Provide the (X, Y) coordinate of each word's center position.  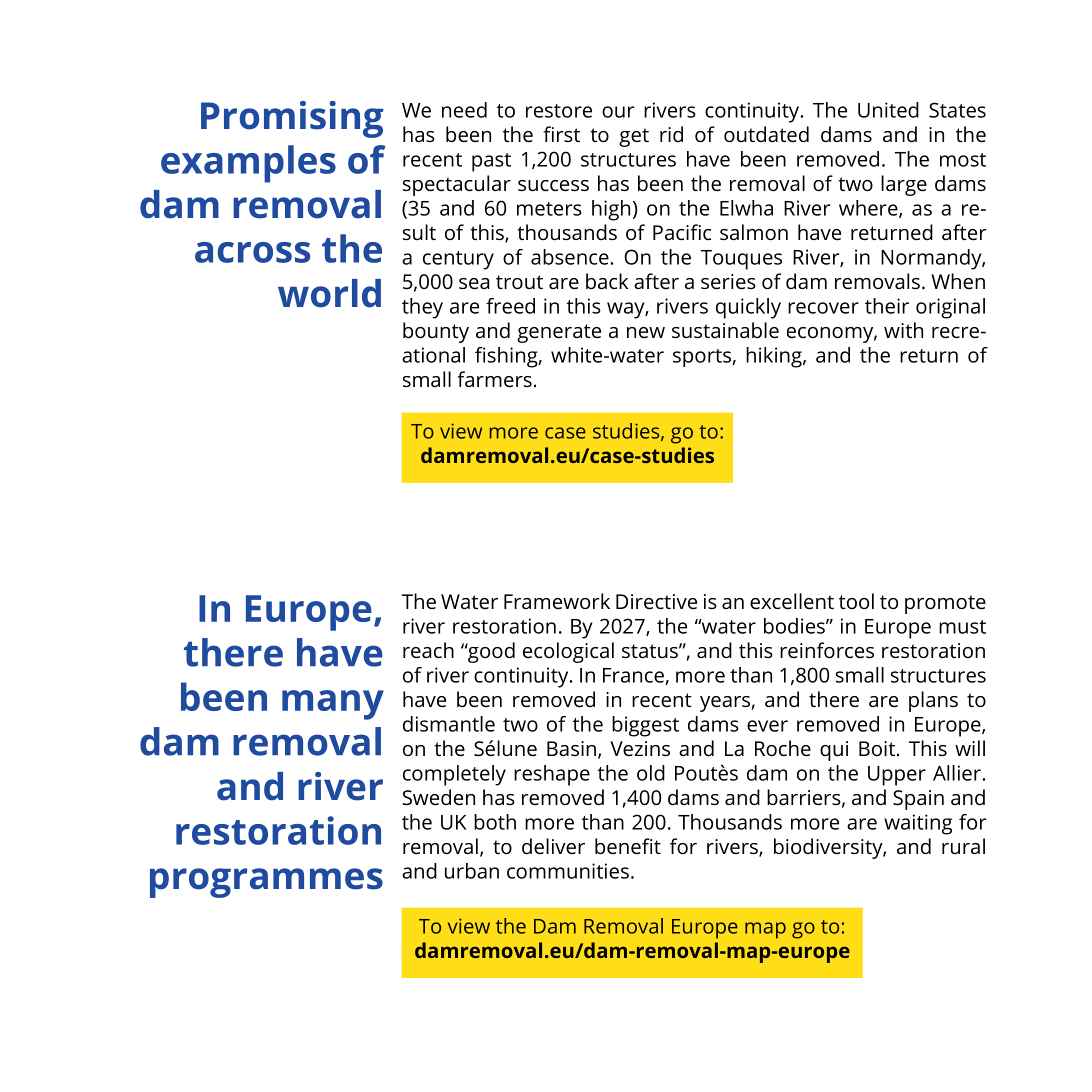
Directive (656, 601)
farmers (494, 379)
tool (856, 601)
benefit (628, 846)
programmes (266, 883)
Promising (292, 119)
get (634, 137)
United (888, 110)
